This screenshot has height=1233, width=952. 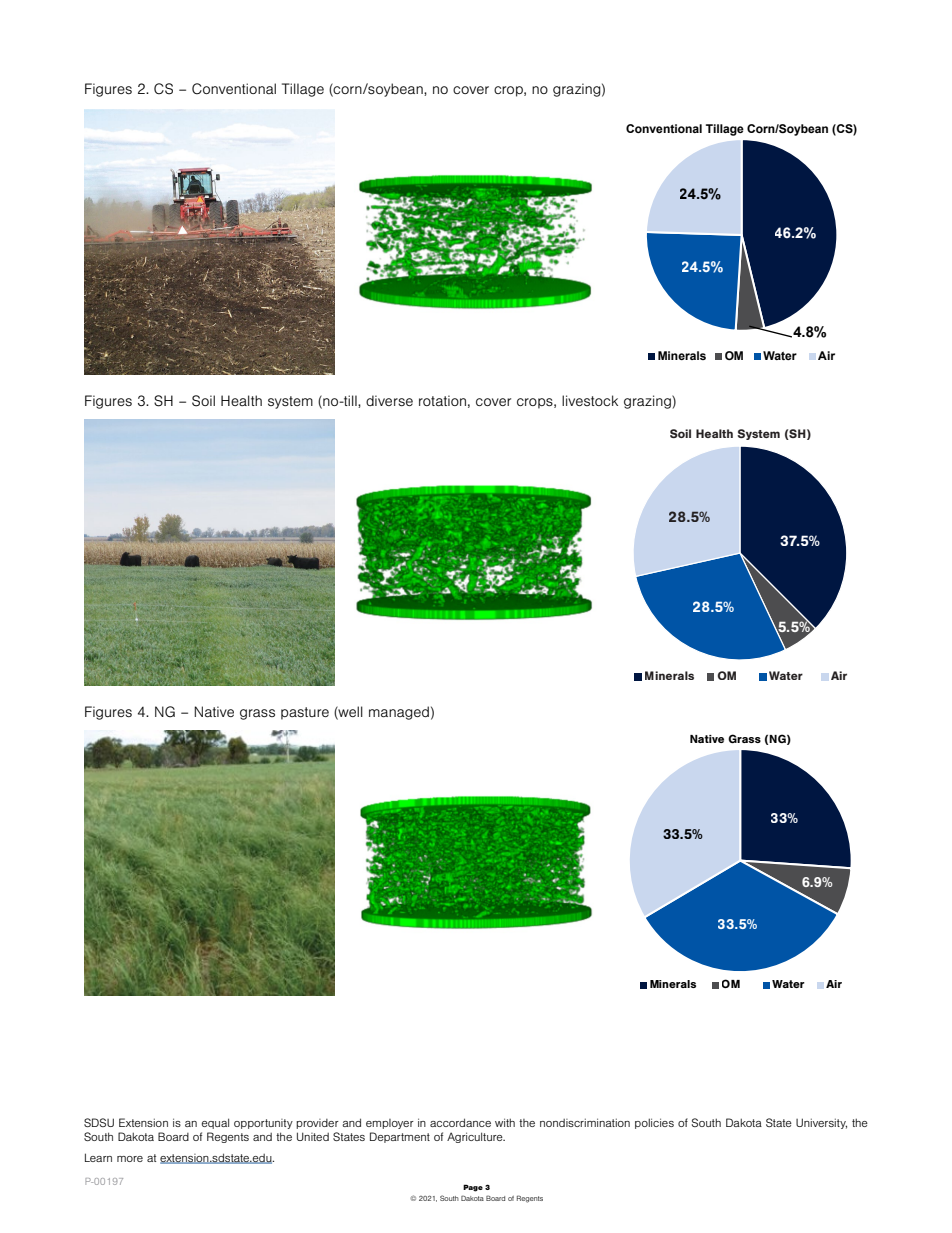 What do you see at coordinates (399, 713) in the screenshot?
I see `managed` at bounding box center [399, 713].
